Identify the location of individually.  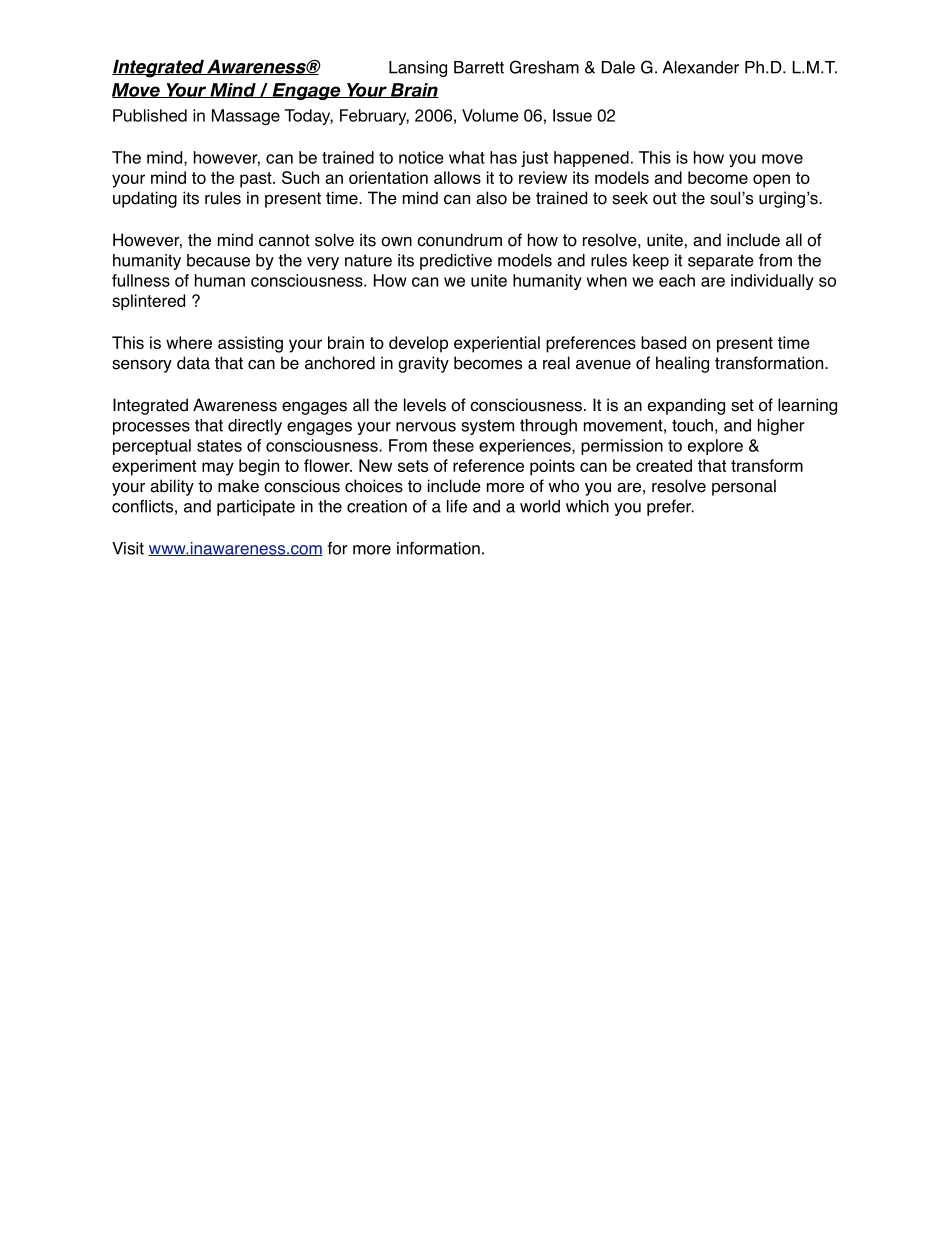
(772, 282).
